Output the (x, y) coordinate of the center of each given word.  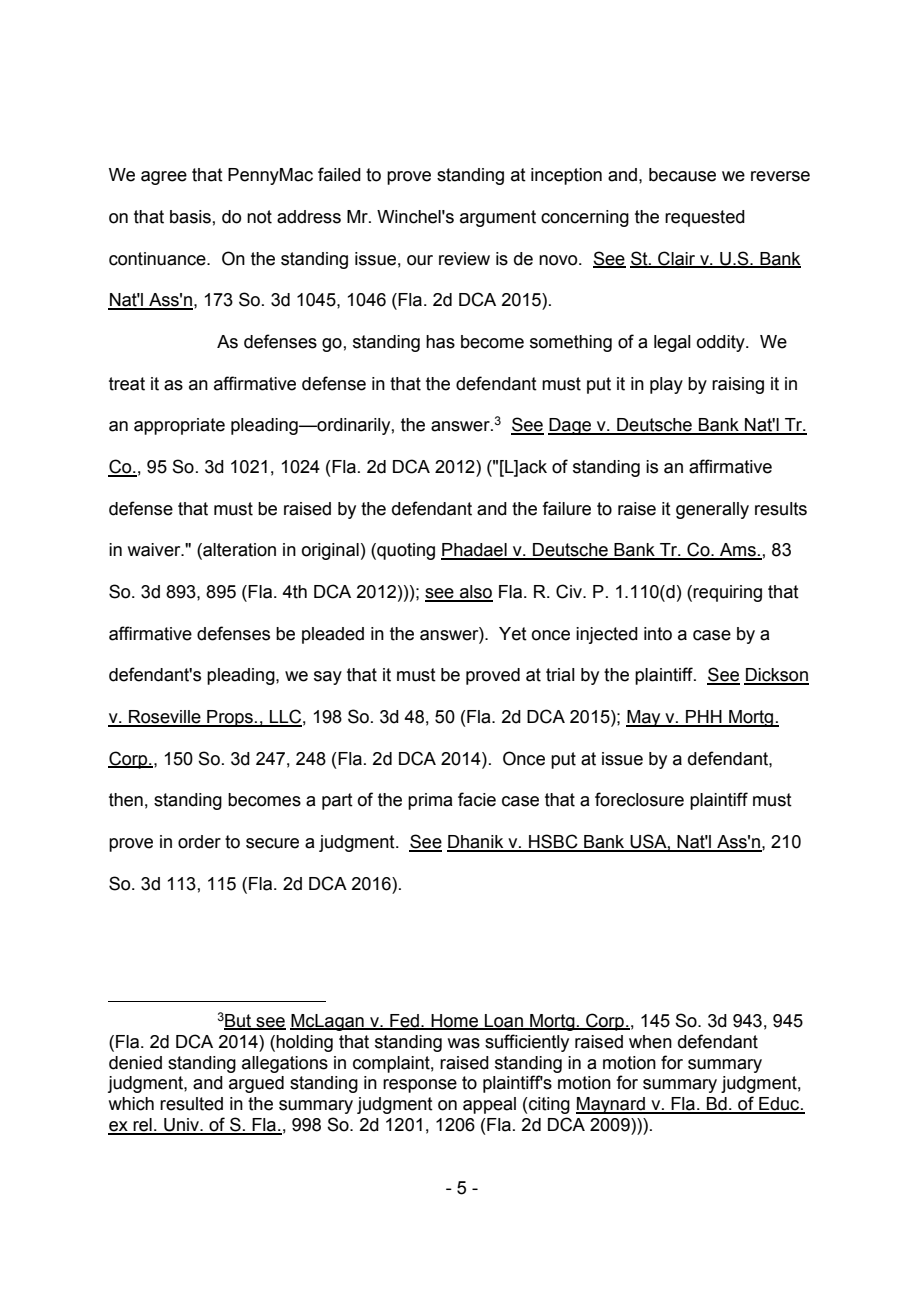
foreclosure (639, 799)
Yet (513, 634)
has (440, 342)
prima (430, 801)
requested (705, 218)
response (420, 1086)
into (658, 634)
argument (498, 218)
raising (738, 385)
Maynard (611, 1105)
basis (190, 217)
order (199, 842)
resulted (191, 1104)
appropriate (179, 426)
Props (230, 718)
